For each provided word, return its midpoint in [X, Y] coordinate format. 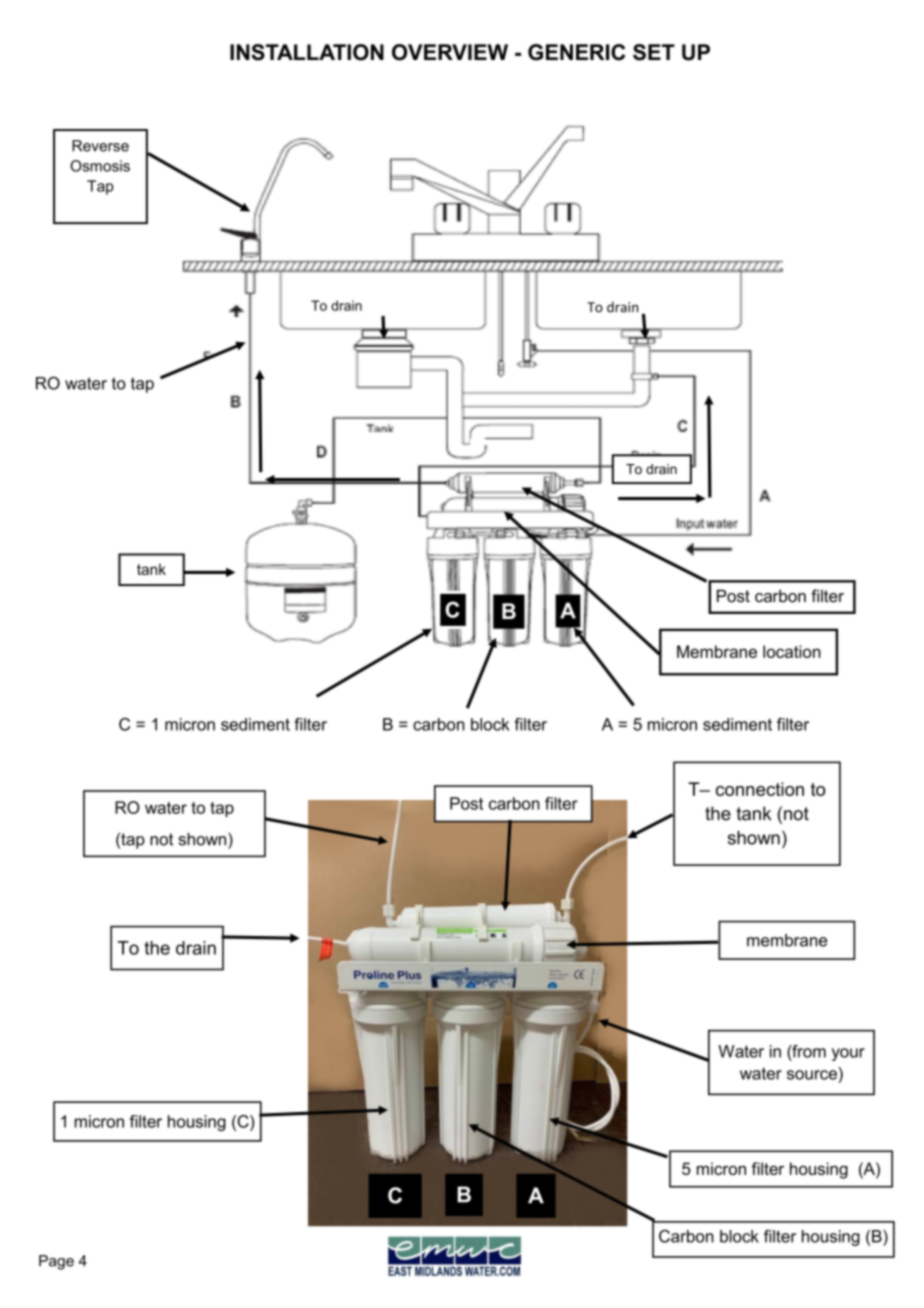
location [792, 651]
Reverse [100, 146]
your [848, 1054]
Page [56, 1262]
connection [760, 789]
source [812, 1075]
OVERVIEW [450, 52]
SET [654, 52]
